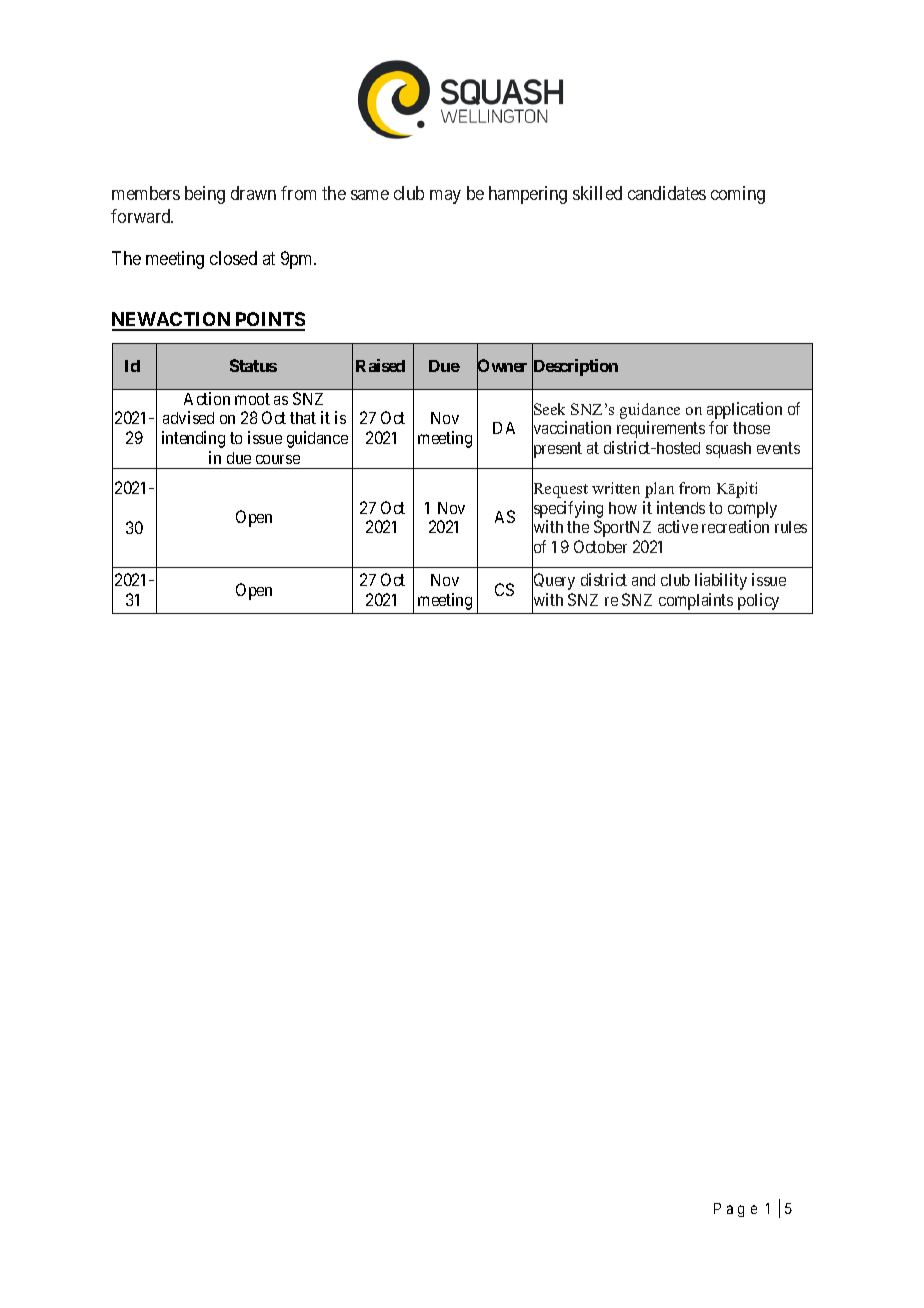  I want to click on moot, so click(252, 399).
